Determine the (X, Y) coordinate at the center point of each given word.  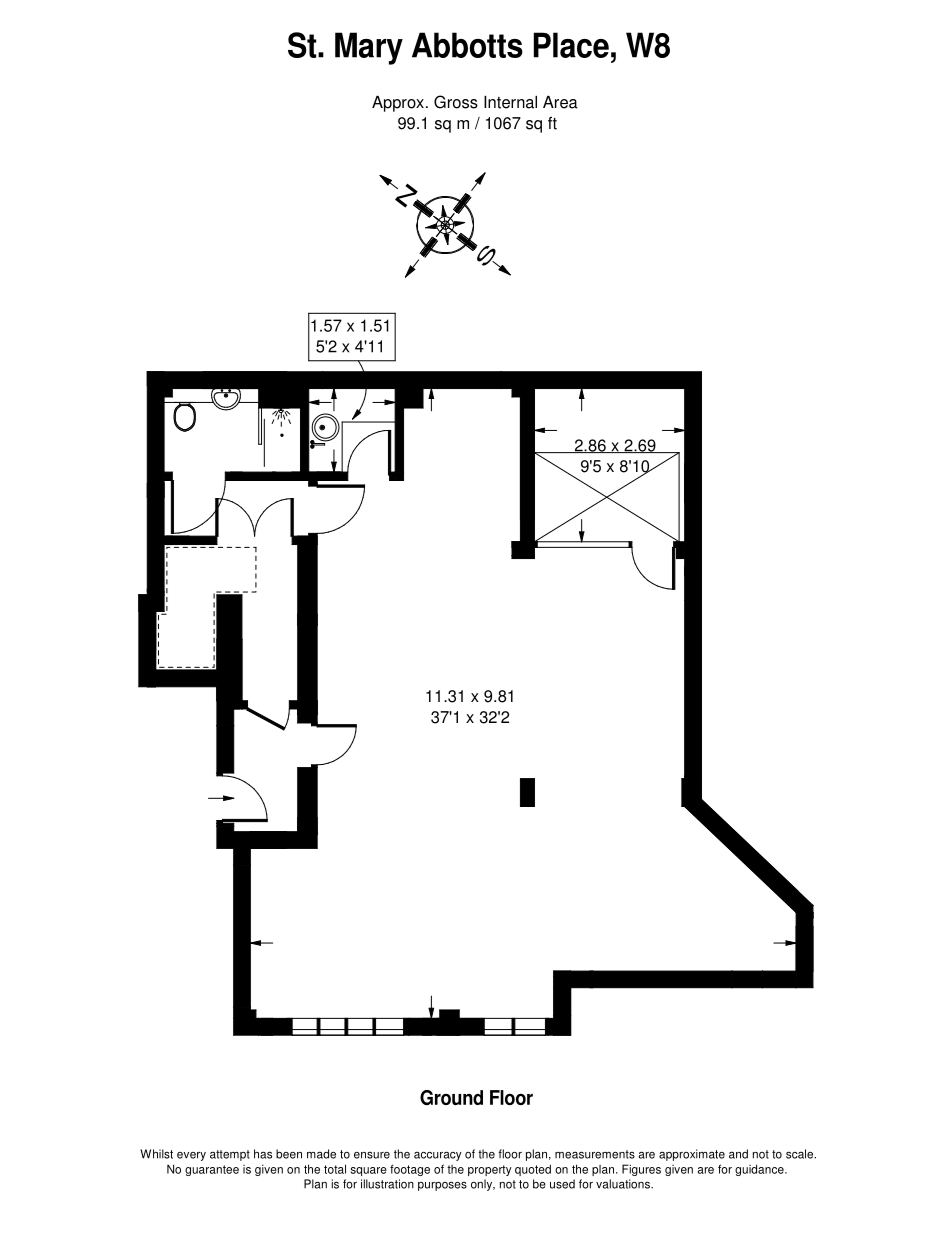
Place (571, 45)
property (490, 1170)
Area (560, 102)
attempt (230, 1155)
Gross (456, 102)
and (738, 1154)
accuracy (438, 1156)
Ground (451, 1097)
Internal (510, 102)
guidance (760, 1170)
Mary (369, 48)
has (263, 1154)
